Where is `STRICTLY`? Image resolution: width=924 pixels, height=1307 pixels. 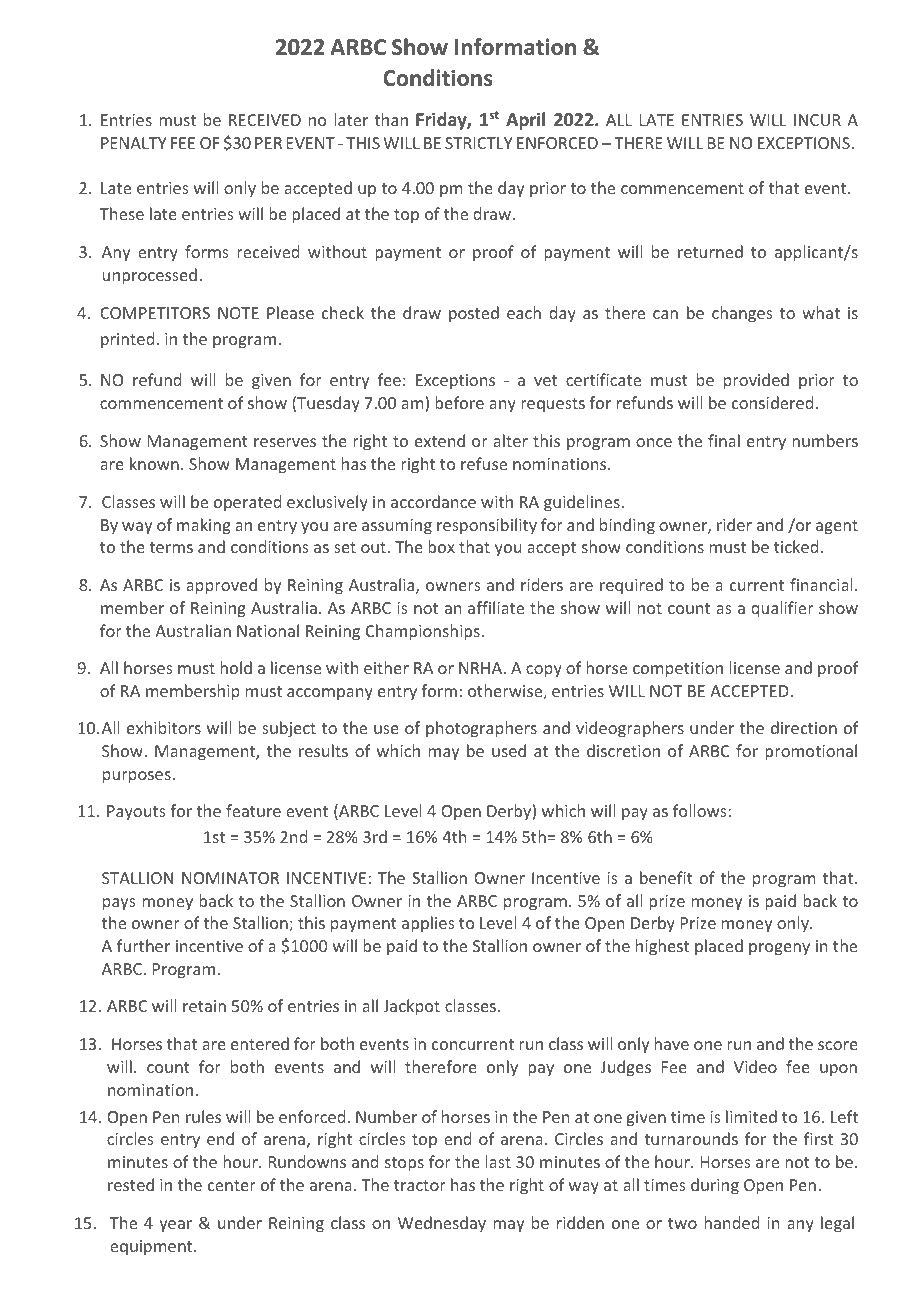
STRICTLY is located at coordinates (479, 143).
